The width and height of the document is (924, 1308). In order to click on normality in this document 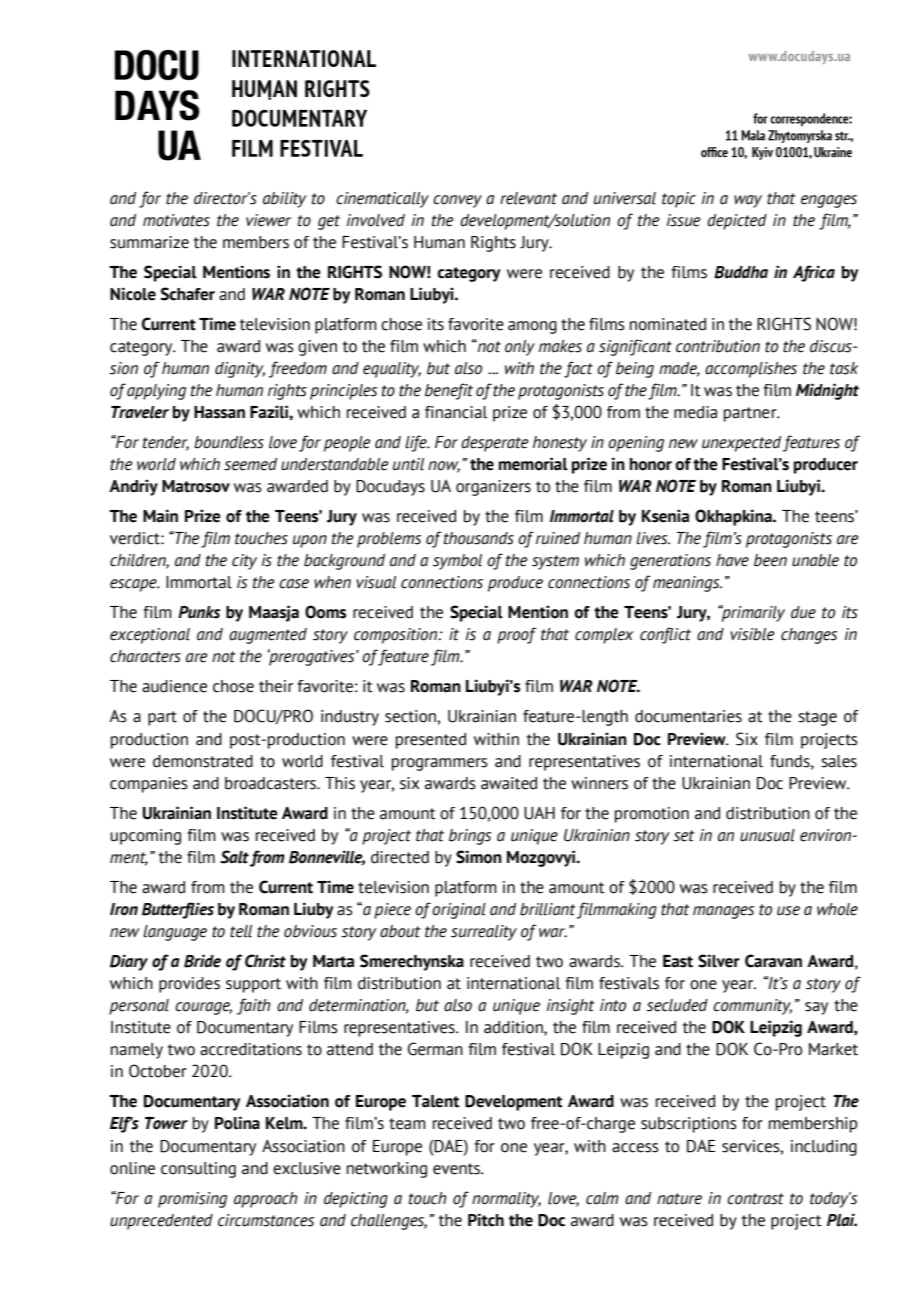, I will do `click(506, 1200)`.
